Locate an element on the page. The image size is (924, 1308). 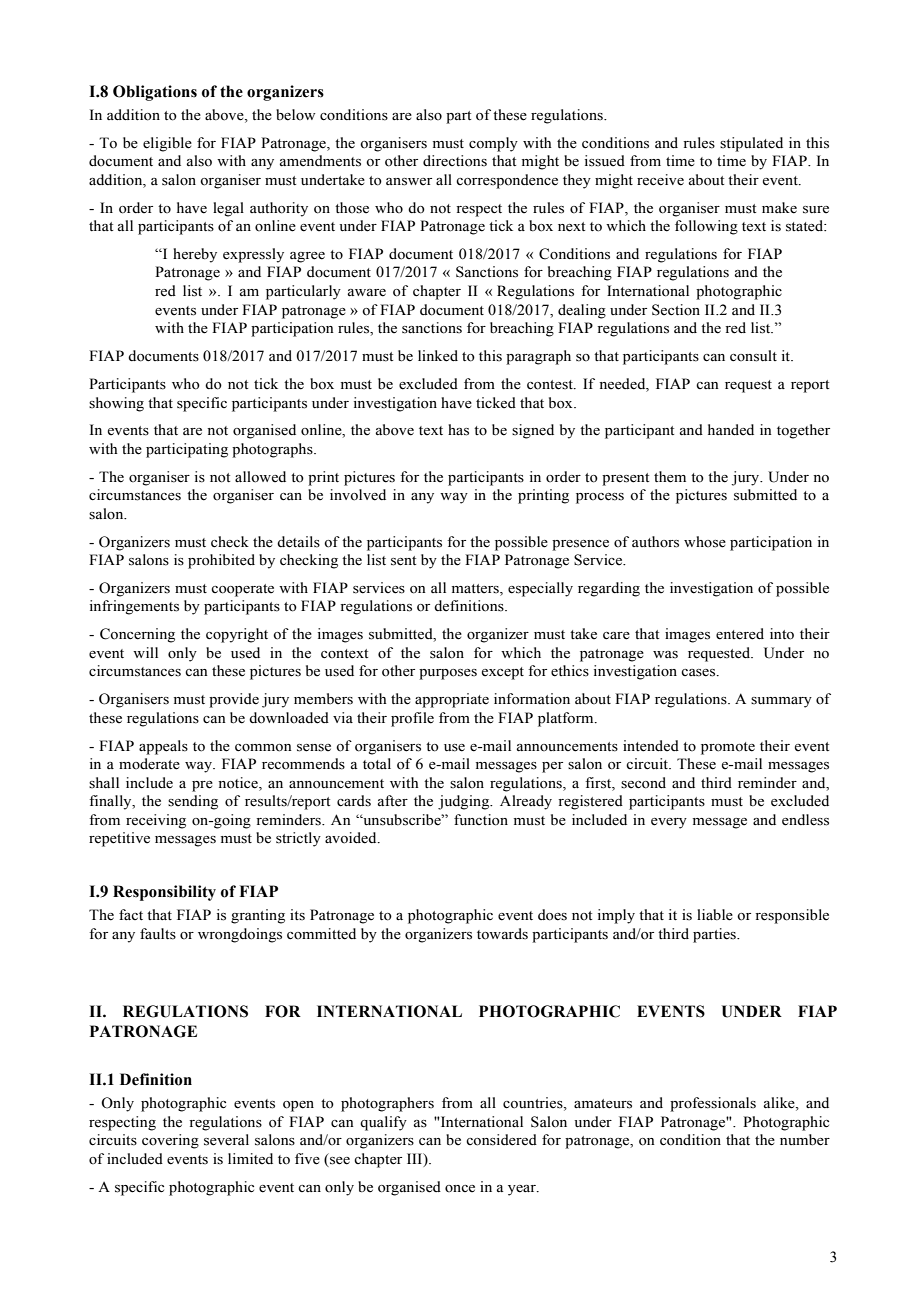
purposes is located at coordinates (448, 674).
